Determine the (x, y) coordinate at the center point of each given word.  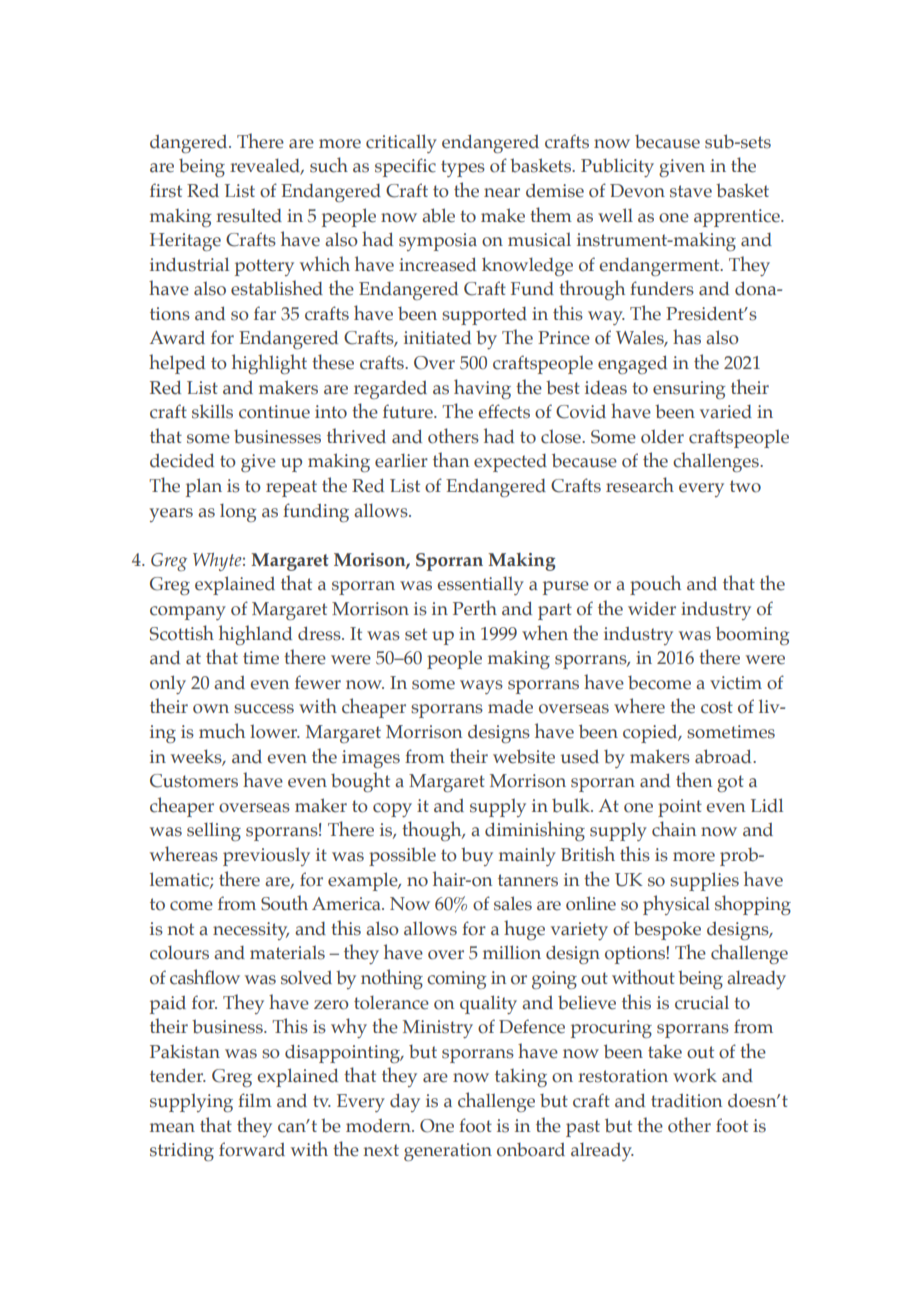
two (745, 486)
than (451, 460)
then (694, 780)
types (463, 168)
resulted (249, 215)
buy (477, 856)
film (255, 1100)
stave (691, 191)
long (238, 512)
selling (214, 831)
